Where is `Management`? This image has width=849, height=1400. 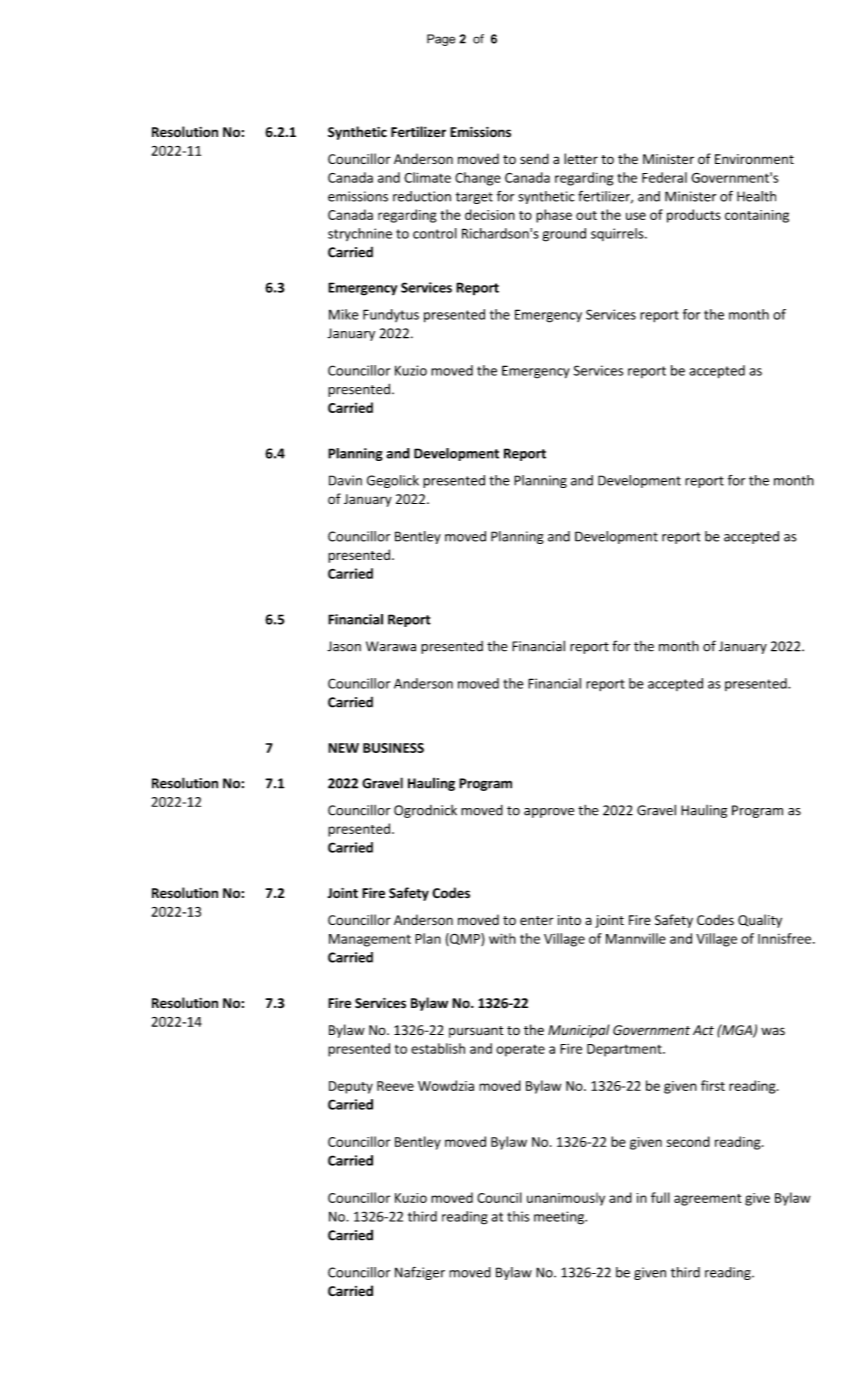
Management is located at coordinates (370, 940).
